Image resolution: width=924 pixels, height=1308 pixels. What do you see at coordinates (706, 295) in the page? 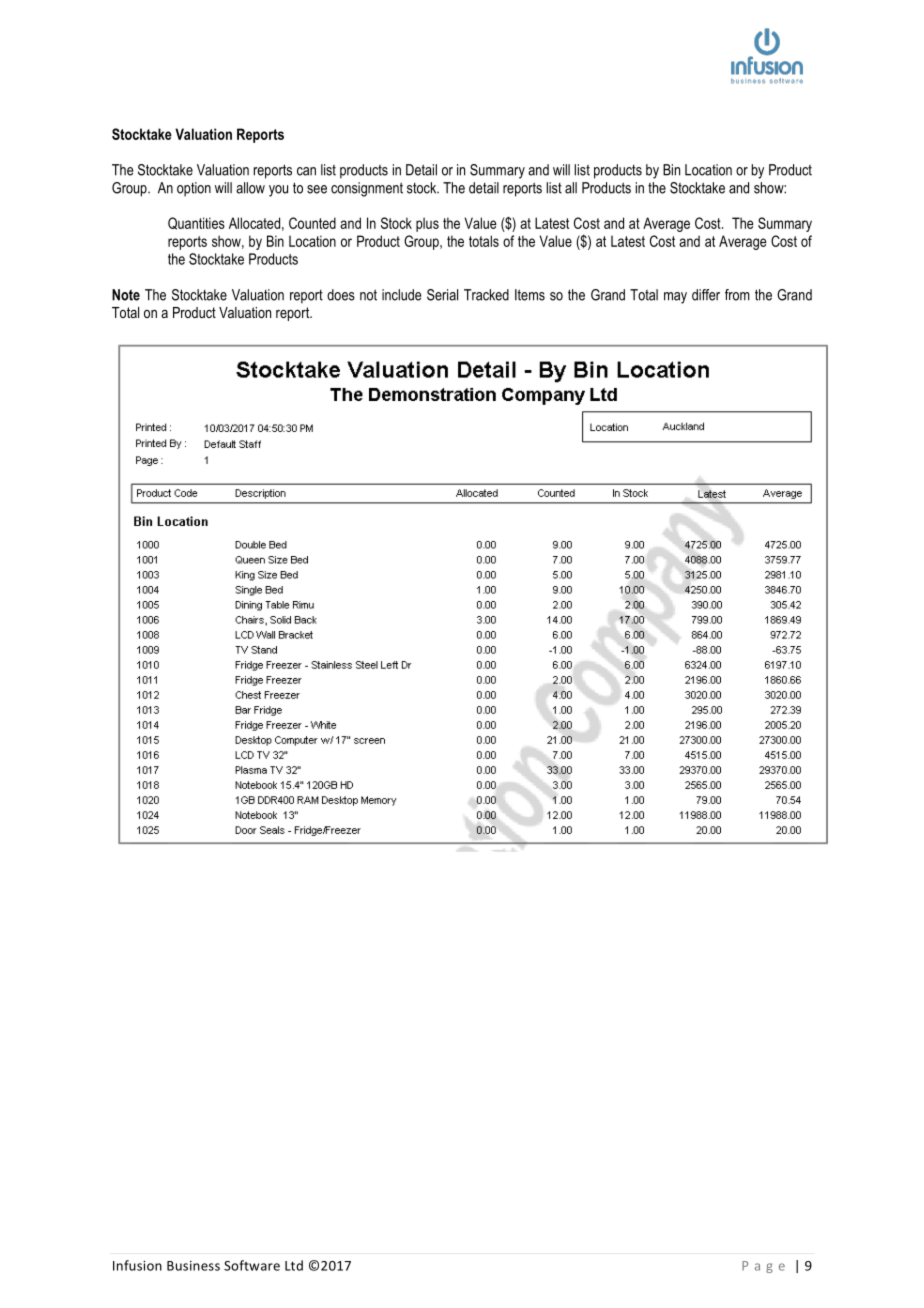
I see `differ` at bounding box center [706, 295].
